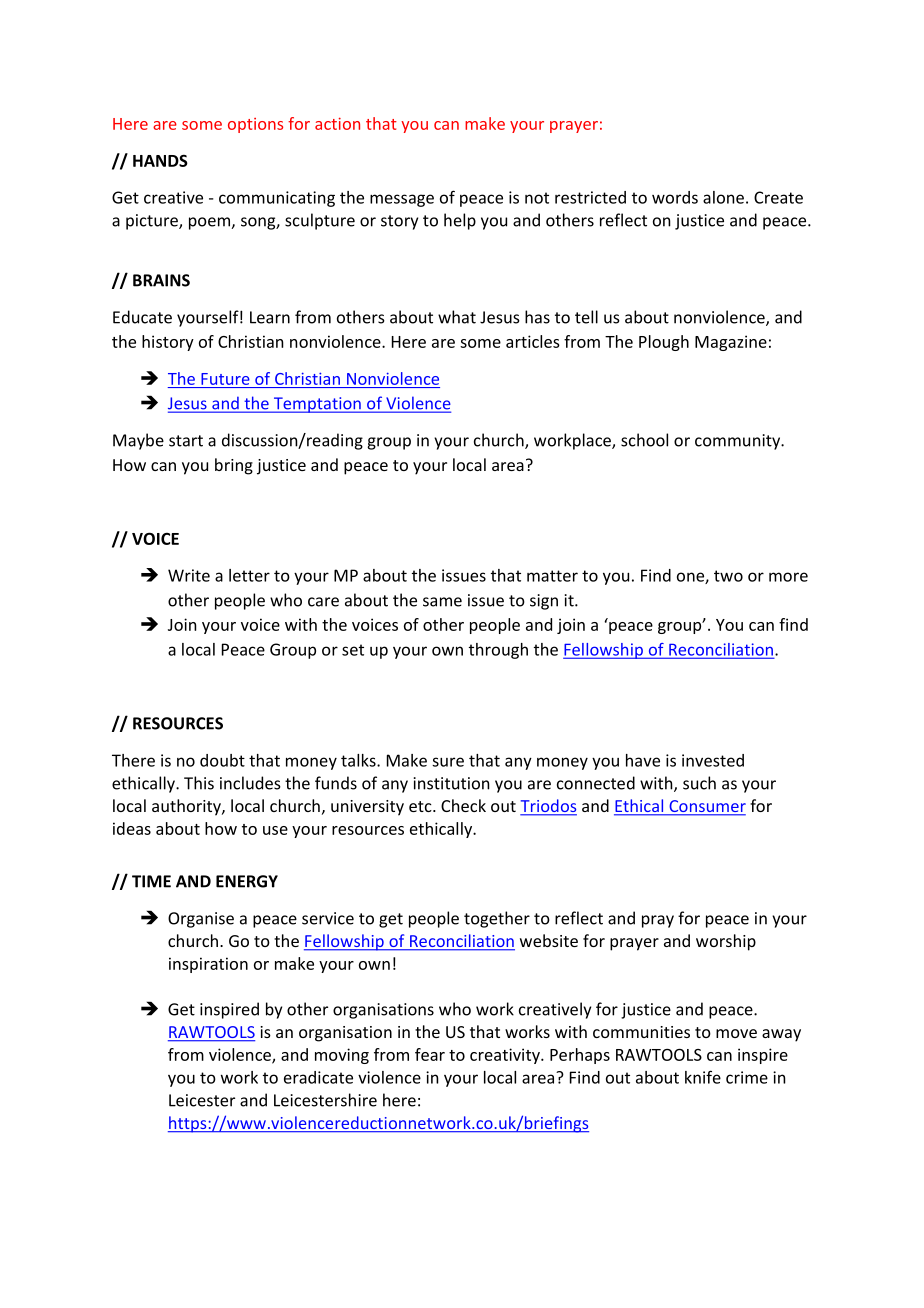 The width and height of the screenshot is (924, 1308). What do you see at coordinates (160, 160) in the screenshot?
I see `HANDS` at bounding box center [160, 160].
